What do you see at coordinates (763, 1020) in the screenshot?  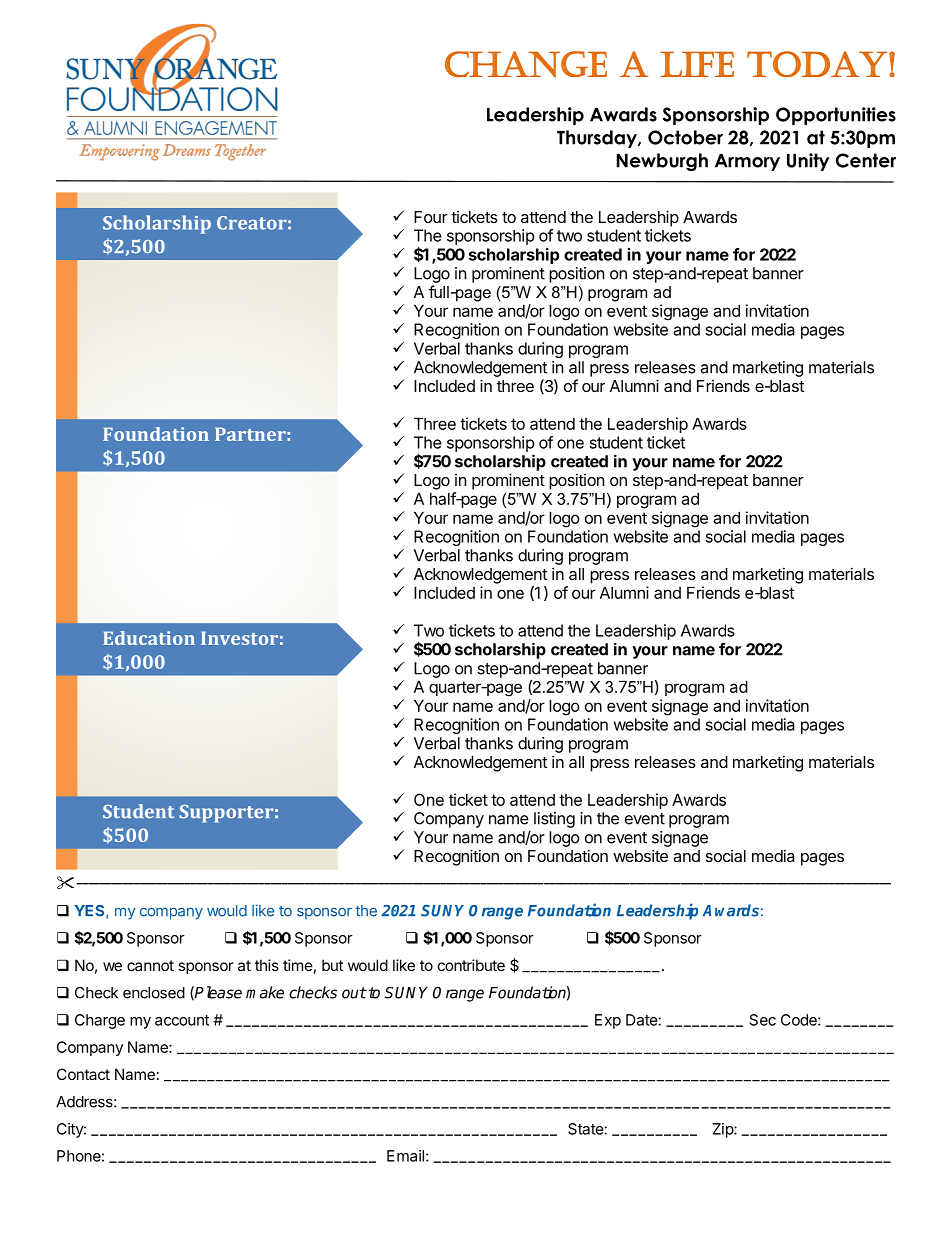 I see `Sec` at bounding box center [763, 1020].
